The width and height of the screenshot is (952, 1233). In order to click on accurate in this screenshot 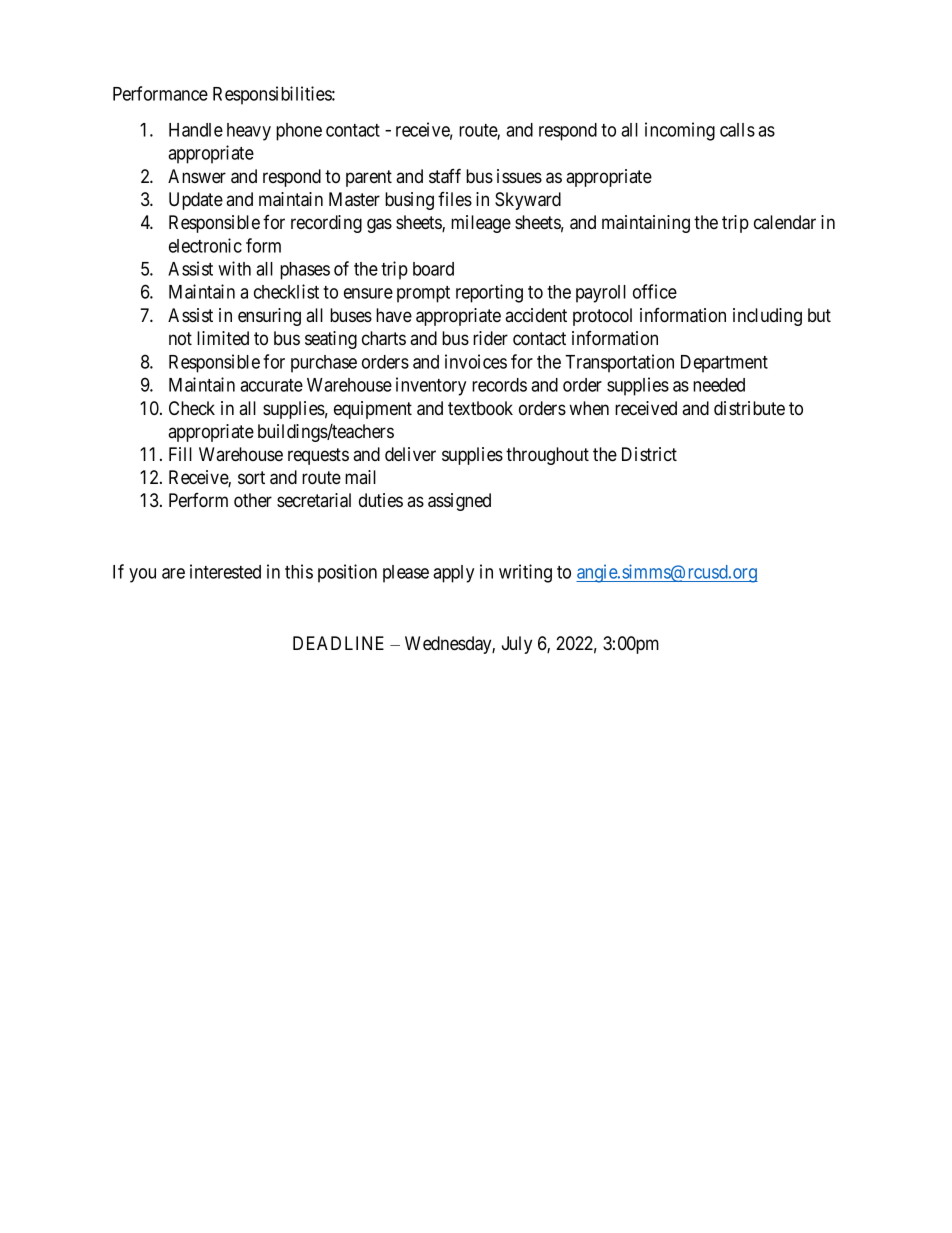, I will do `click(271, 385)`.
